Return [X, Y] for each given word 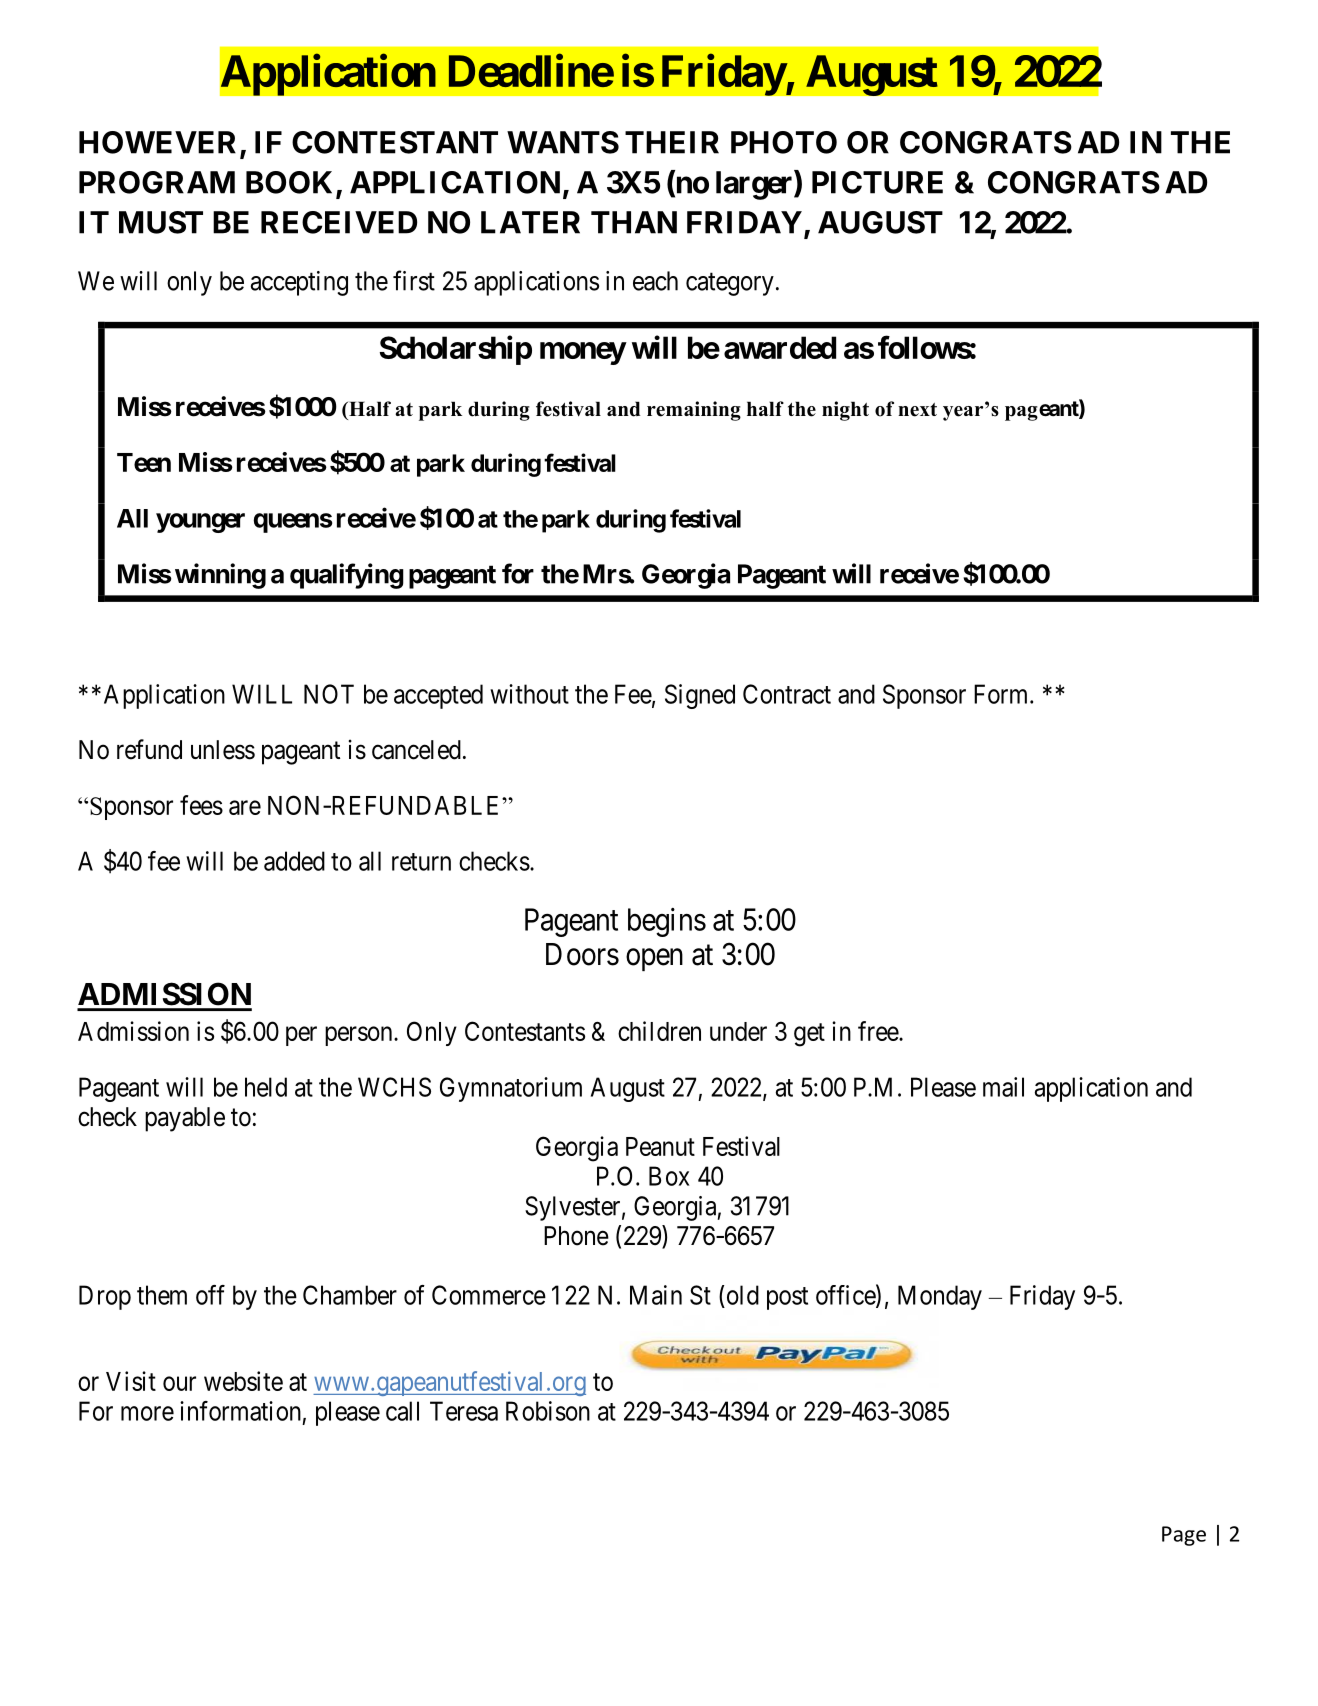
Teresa [464, 1411]
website [243, 1381]
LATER [530, 222]
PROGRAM [157, 182]
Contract [787, 694]
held [266, 1087]
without [529, 694]
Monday [940, 1297]
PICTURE [877, 182]
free [879, 1031]
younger [200, 523]
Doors [582, 954]
